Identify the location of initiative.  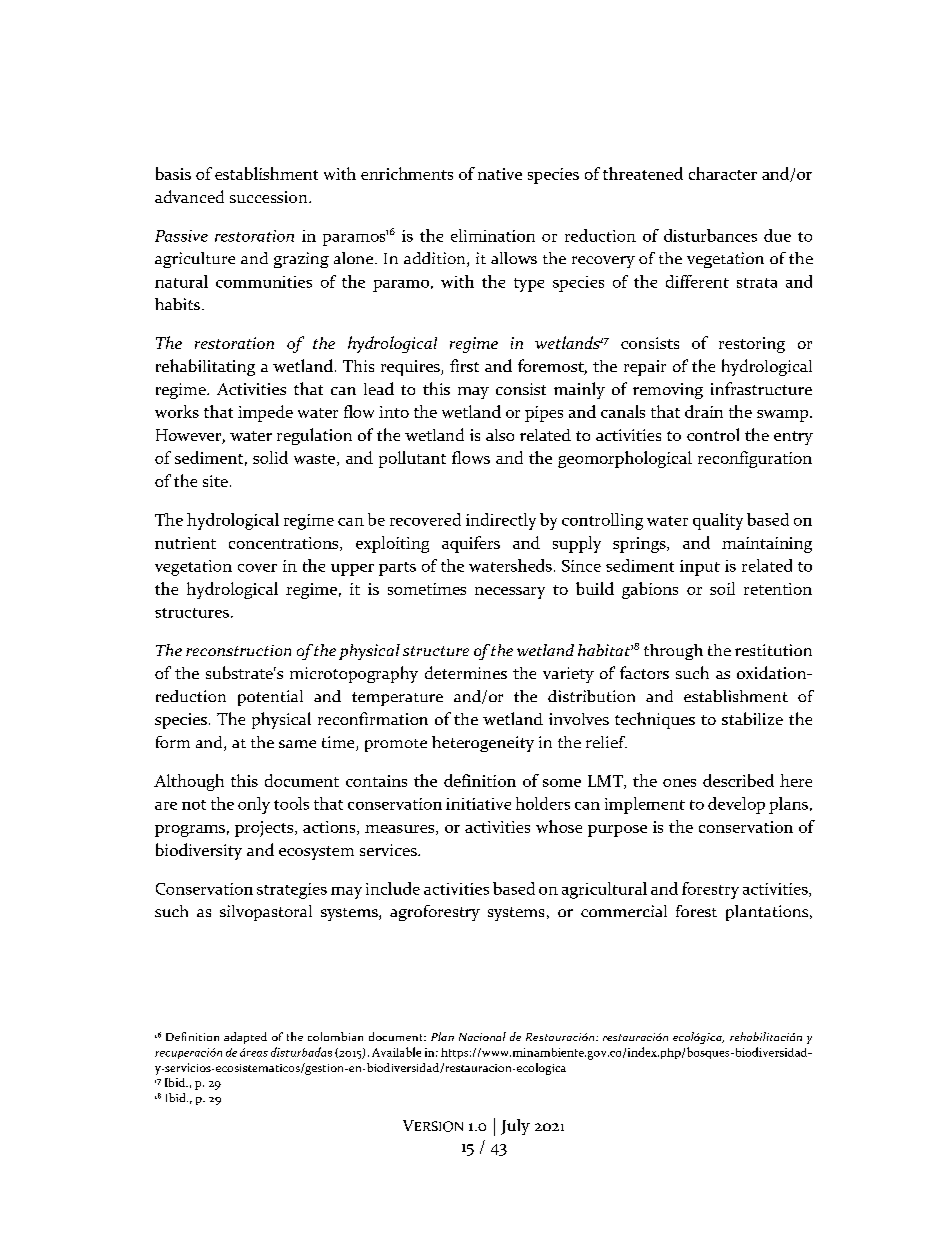
(478, 804).
